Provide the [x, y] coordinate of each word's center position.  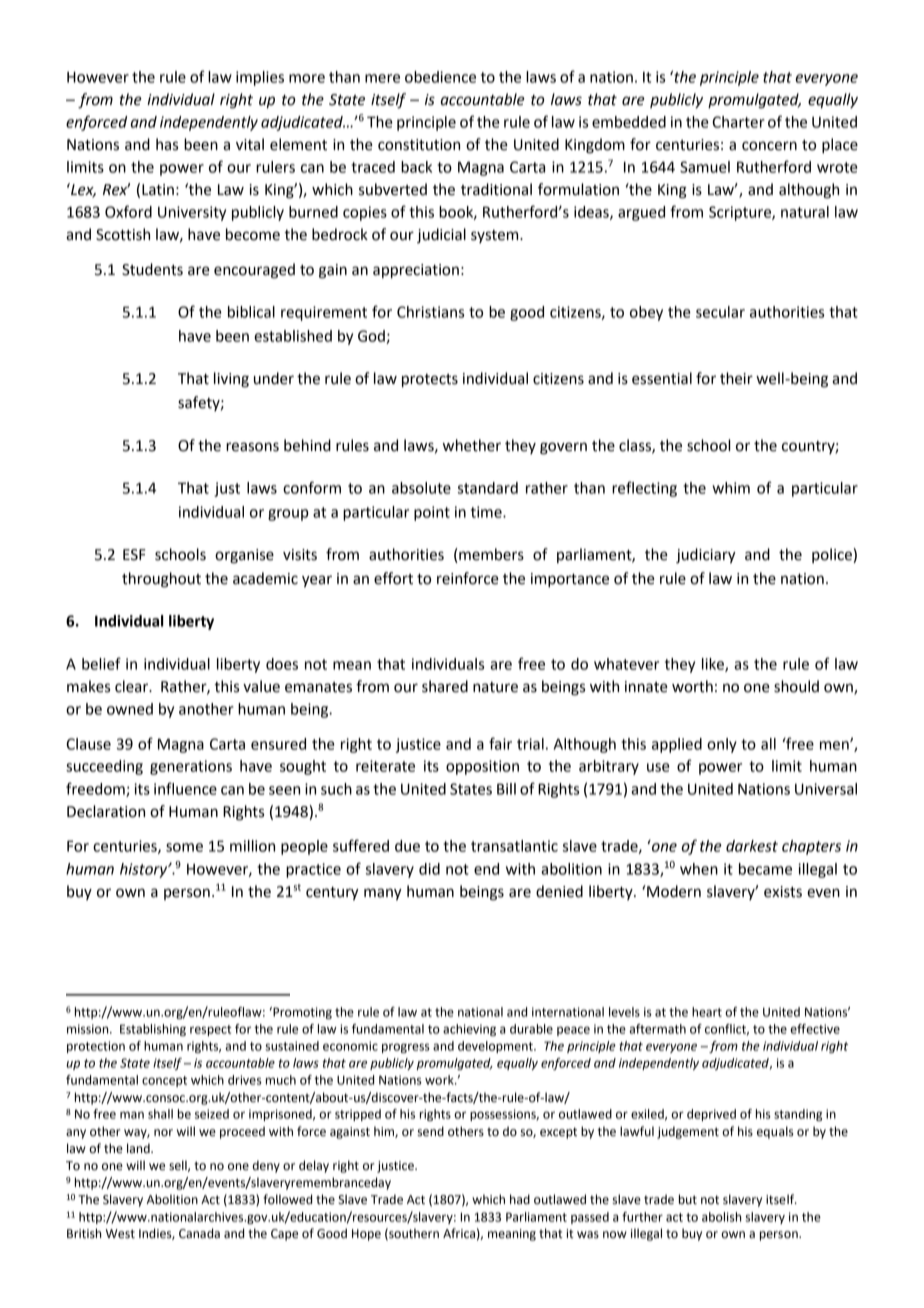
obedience [440, 77]
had [520, 1199]
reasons [252, 447]
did [429, 869]
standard [488, 488]
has [167, 144]
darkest [752, 846]
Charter [738, 122]
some [184, 847]
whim [731, 488]
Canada [199, 1233]
